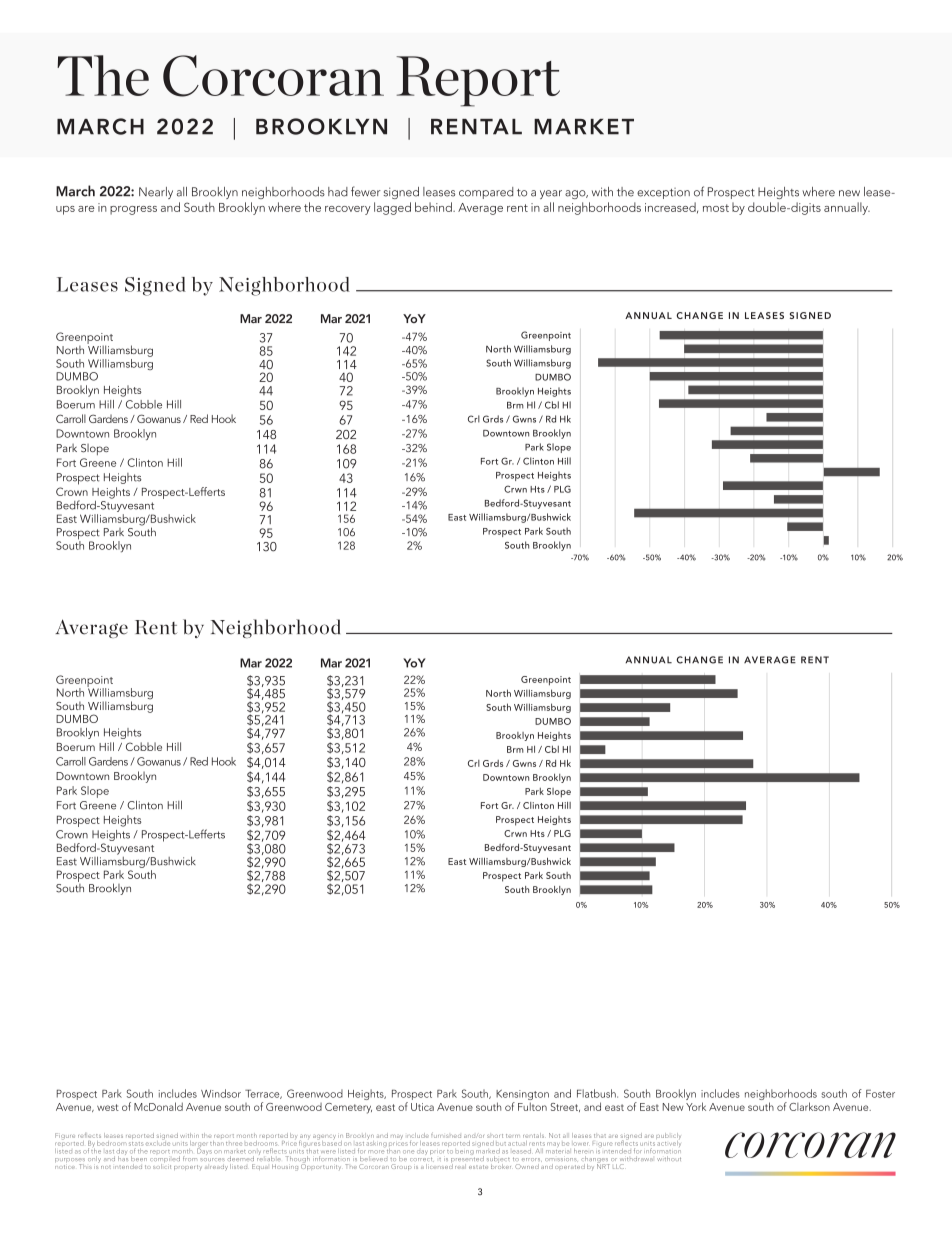 The width and height of the document is (952, 1233). What do you see at coordinates (392, 208) in the document?
I see `lagged` at bounding box center [392, 208].
